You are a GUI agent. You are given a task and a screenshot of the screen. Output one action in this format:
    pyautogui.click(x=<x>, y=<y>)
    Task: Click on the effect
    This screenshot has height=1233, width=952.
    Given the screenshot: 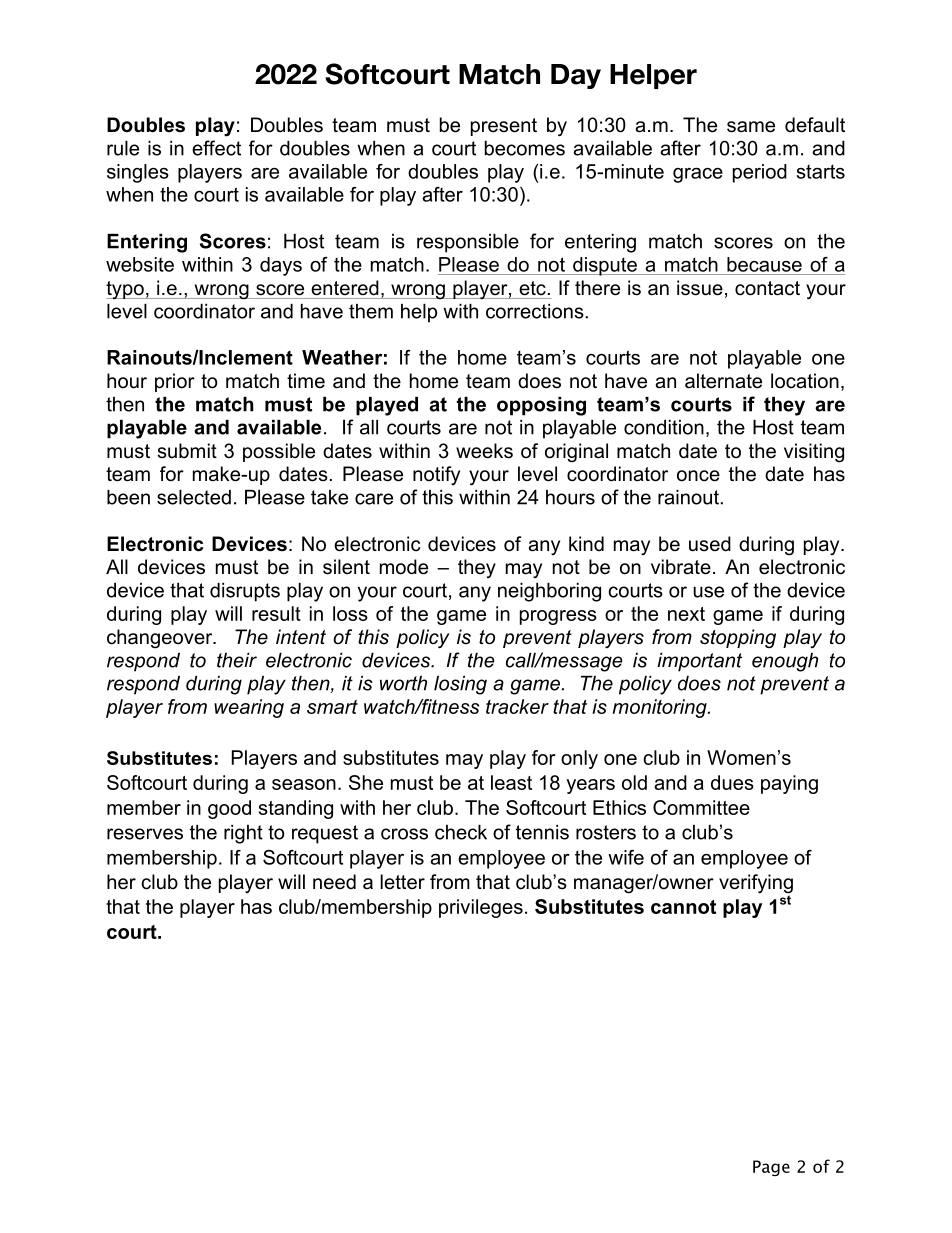 What is the action you would take?
    pyautogui.click(x=216, y=148)
